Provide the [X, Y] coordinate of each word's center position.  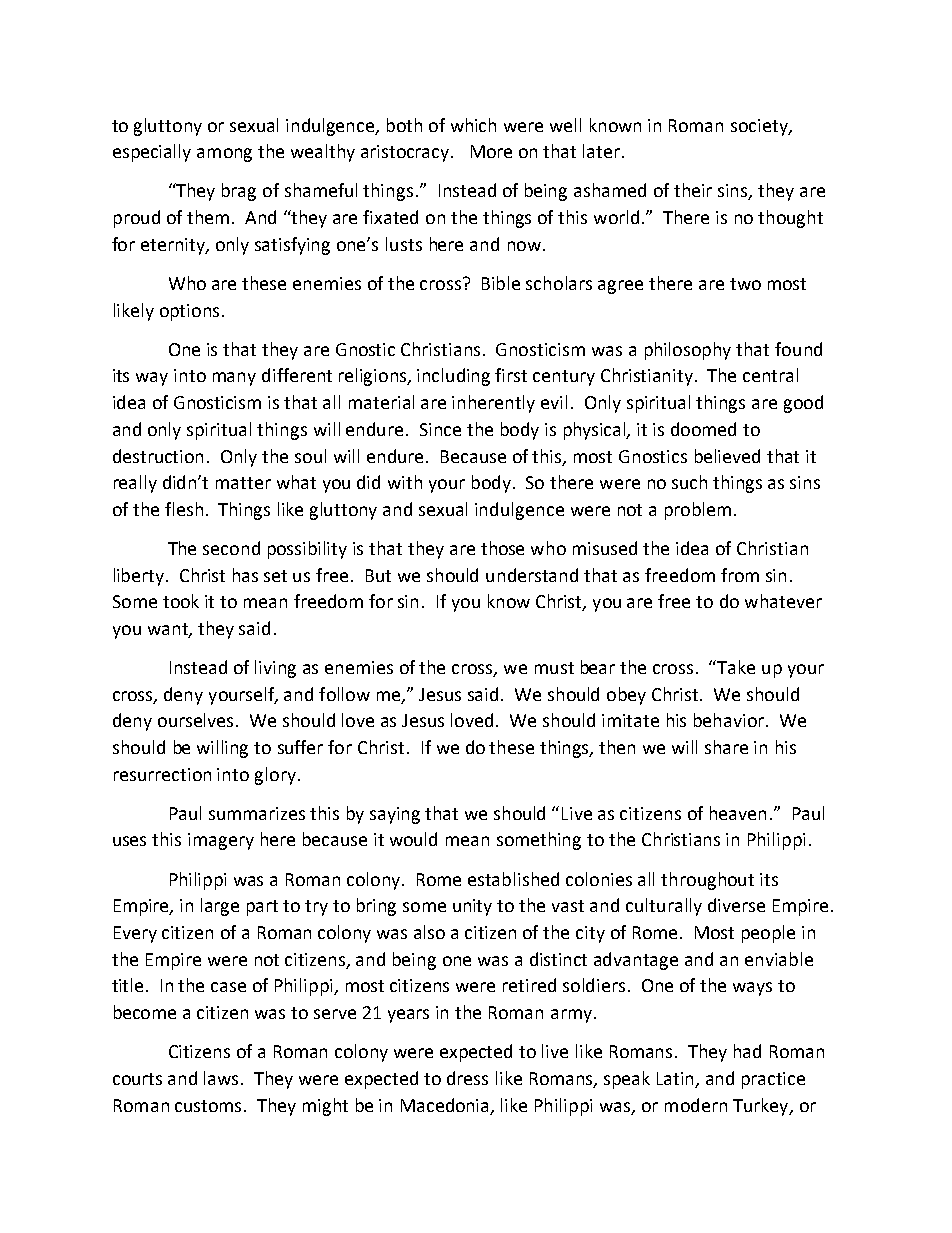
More [491, 151]
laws [223, 1078]
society [760, 127]
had [747, 1051]
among [224, 155]
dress [467, 1078]
